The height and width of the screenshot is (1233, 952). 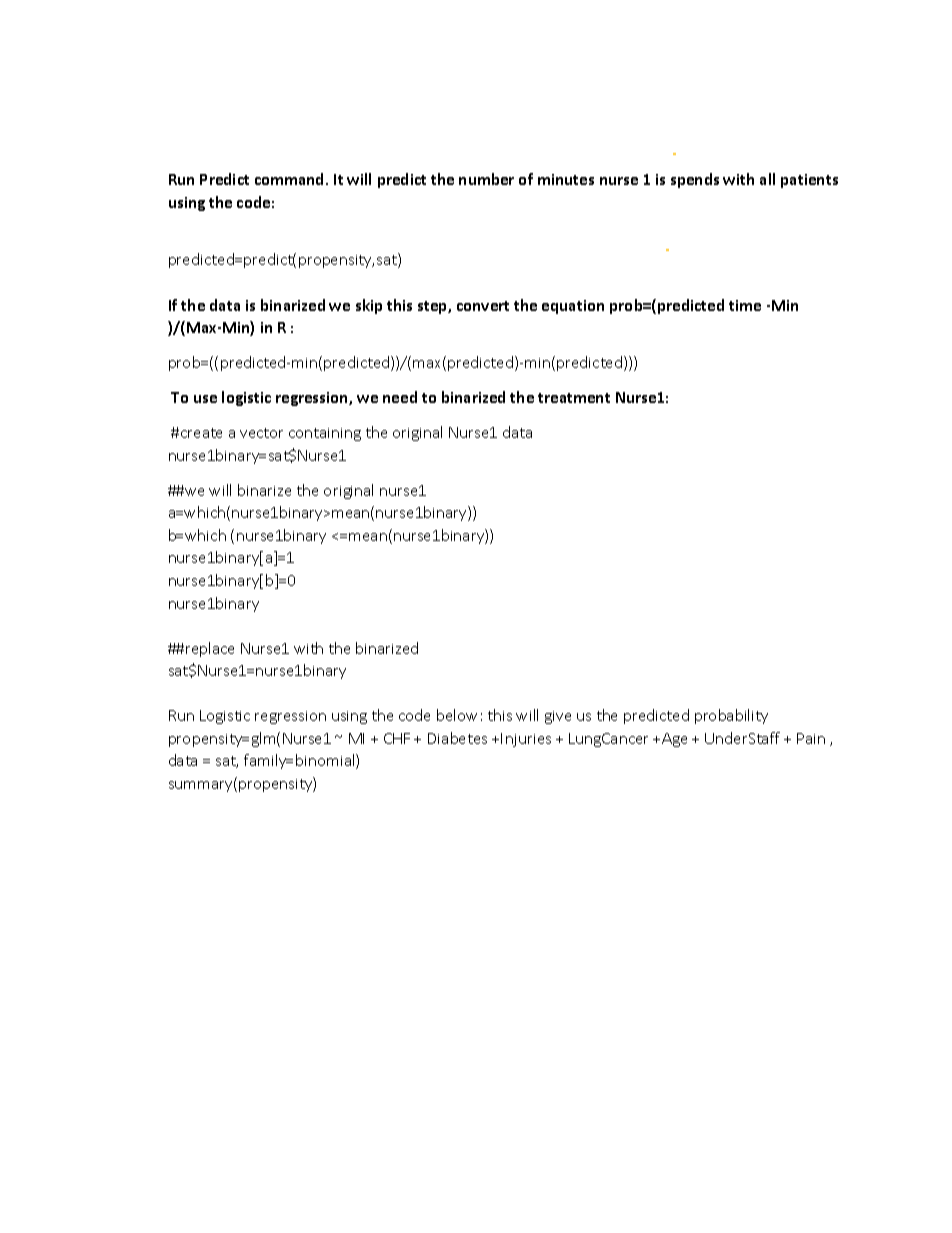 What do you see at coordinates (745, 305) in the screenshot?
I see `time` at bounding box center [745, 305].
